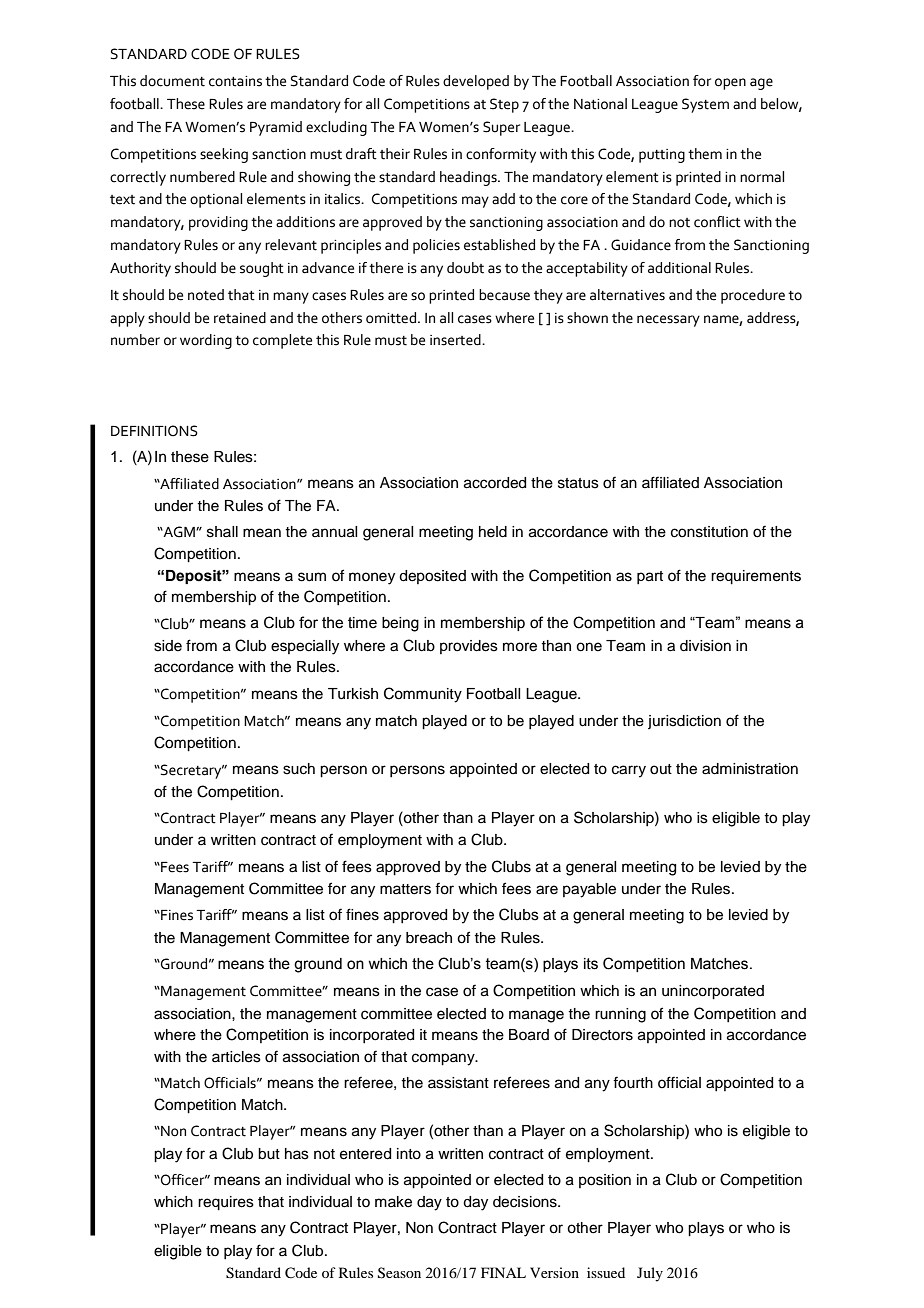 This screenshot has height=1308, width=924. Describe the element at coordinates (168, 646) in the screenshot. I see `side` at that location.
